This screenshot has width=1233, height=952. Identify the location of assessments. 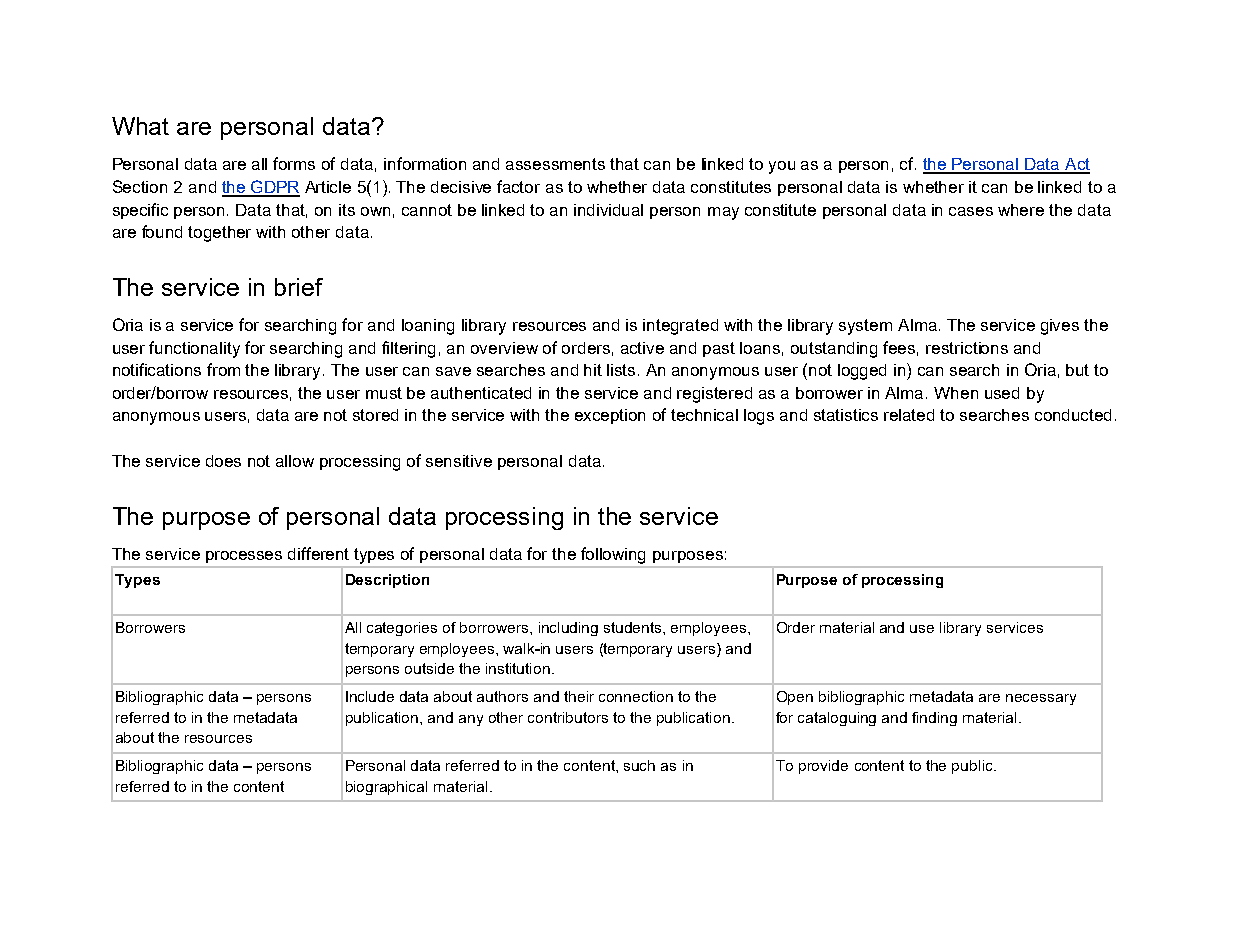
(555, 164).
